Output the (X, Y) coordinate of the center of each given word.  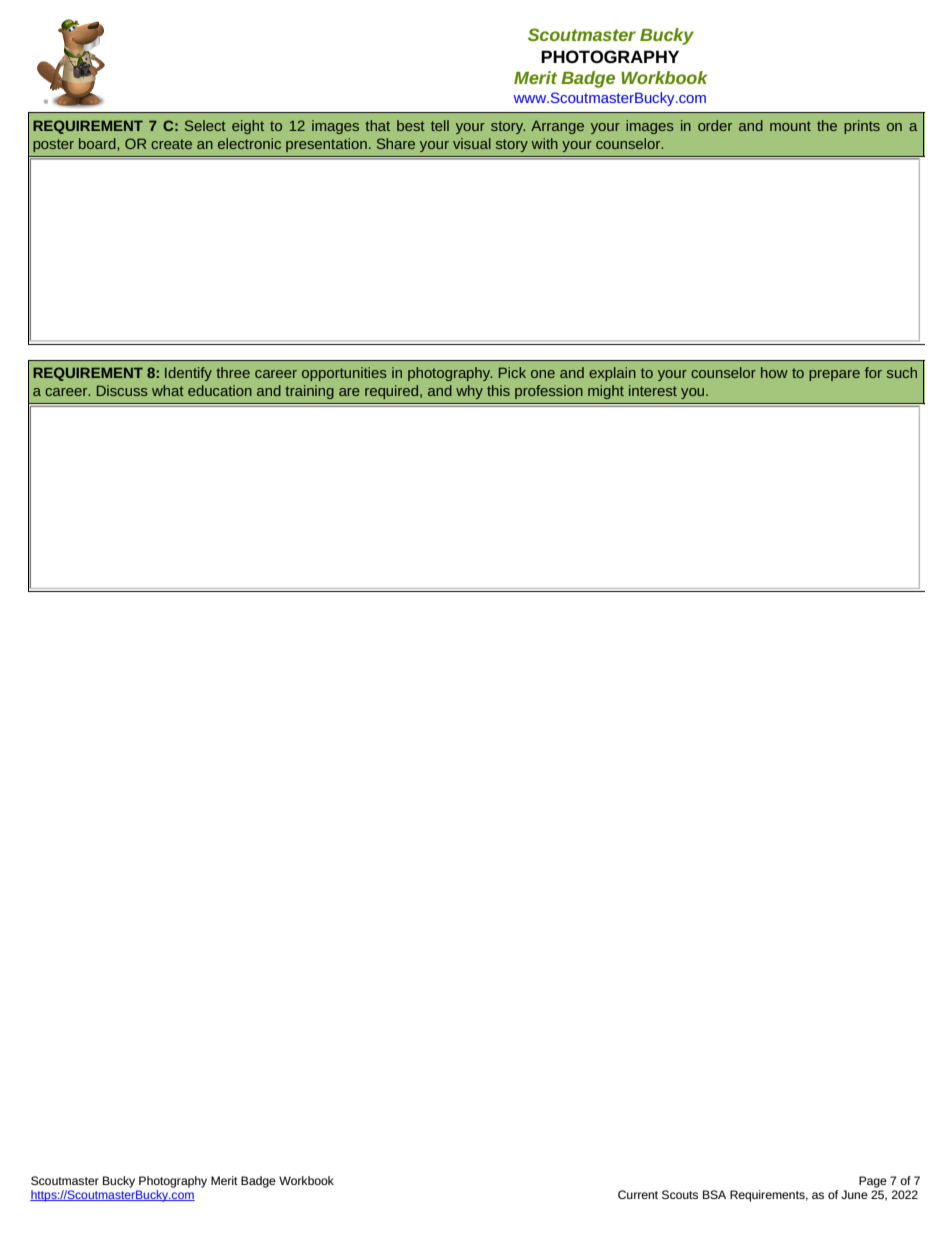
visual (472, 143)
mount (790, 126)
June (854, 1194)
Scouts (680, 1194)
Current (638, 1194)
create (171, 144)
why (469, 392)
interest (653, 390)
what (168, 390)
